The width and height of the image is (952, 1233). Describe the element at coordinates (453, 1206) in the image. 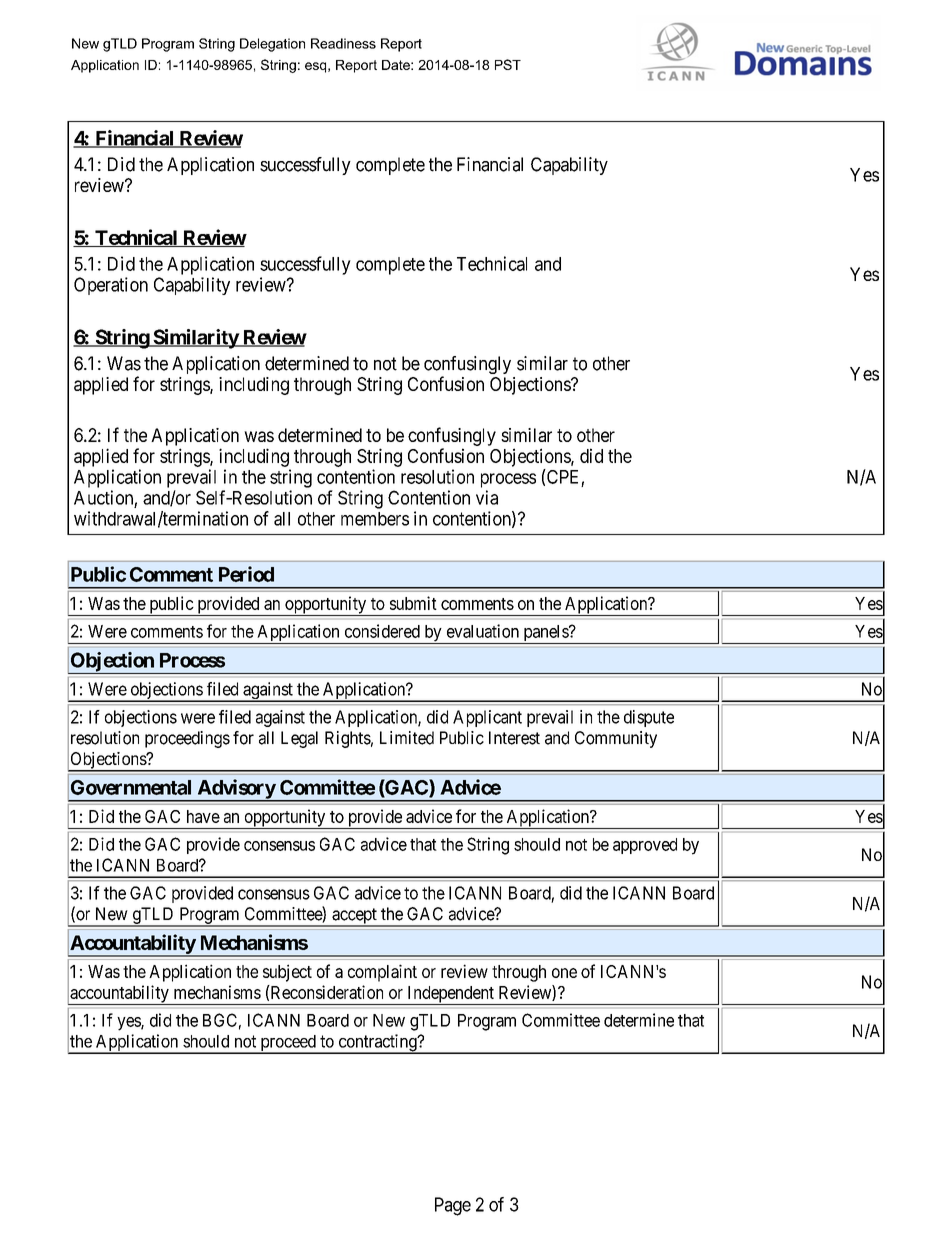

I see `Page` at that location.
